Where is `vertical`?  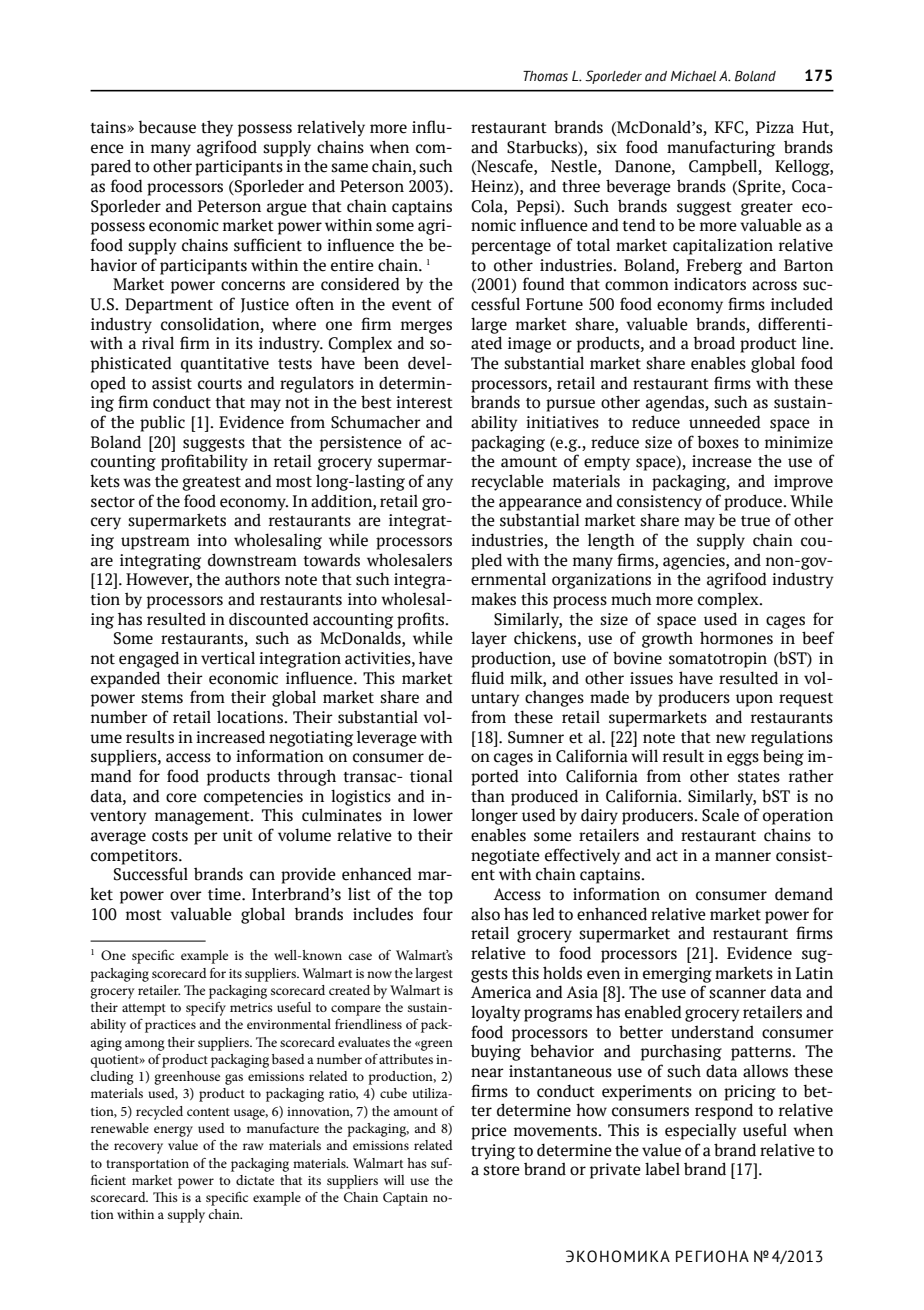
vertical is located at coordinates (228, 658).
